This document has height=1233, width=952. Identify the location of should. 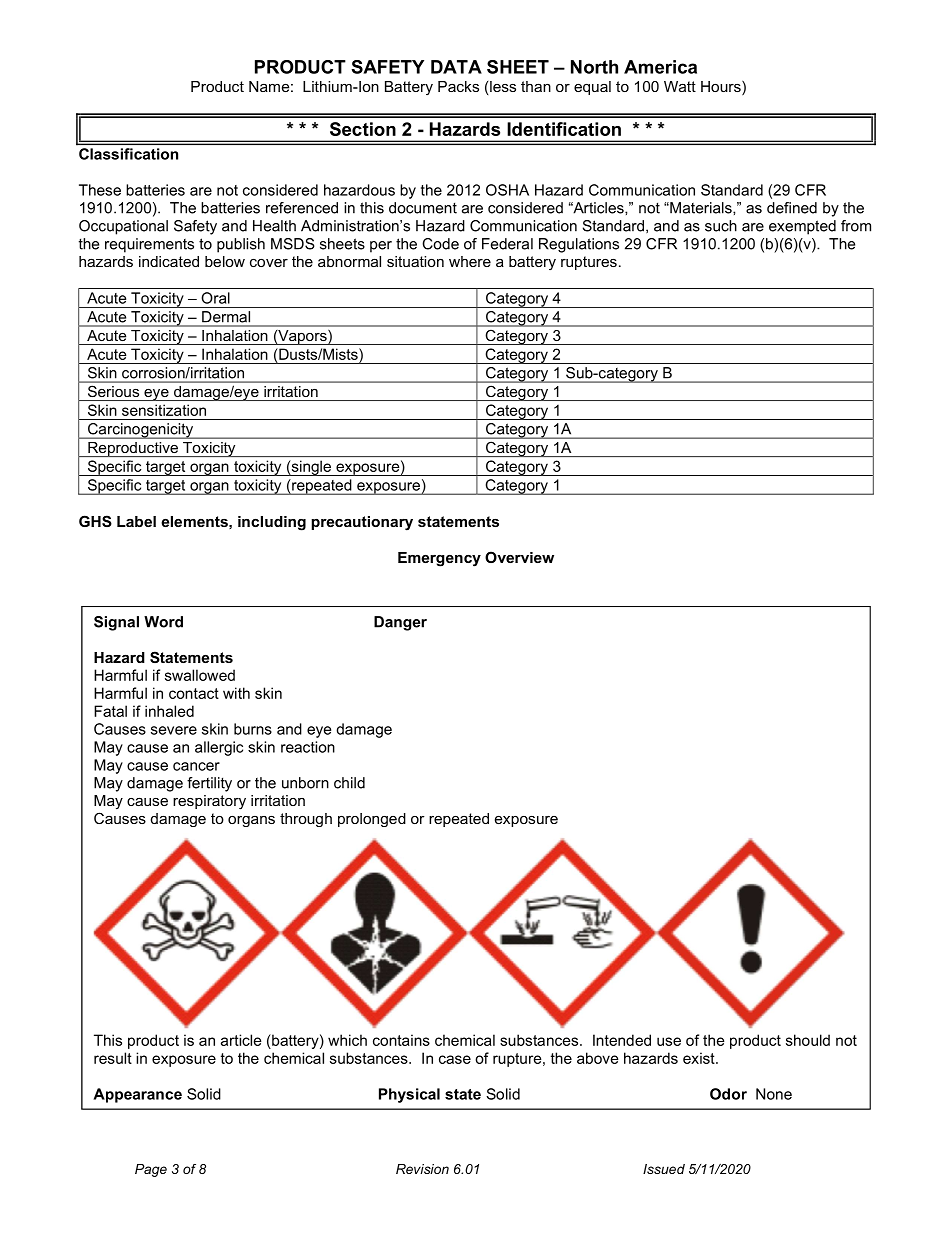
(808, 1040).
